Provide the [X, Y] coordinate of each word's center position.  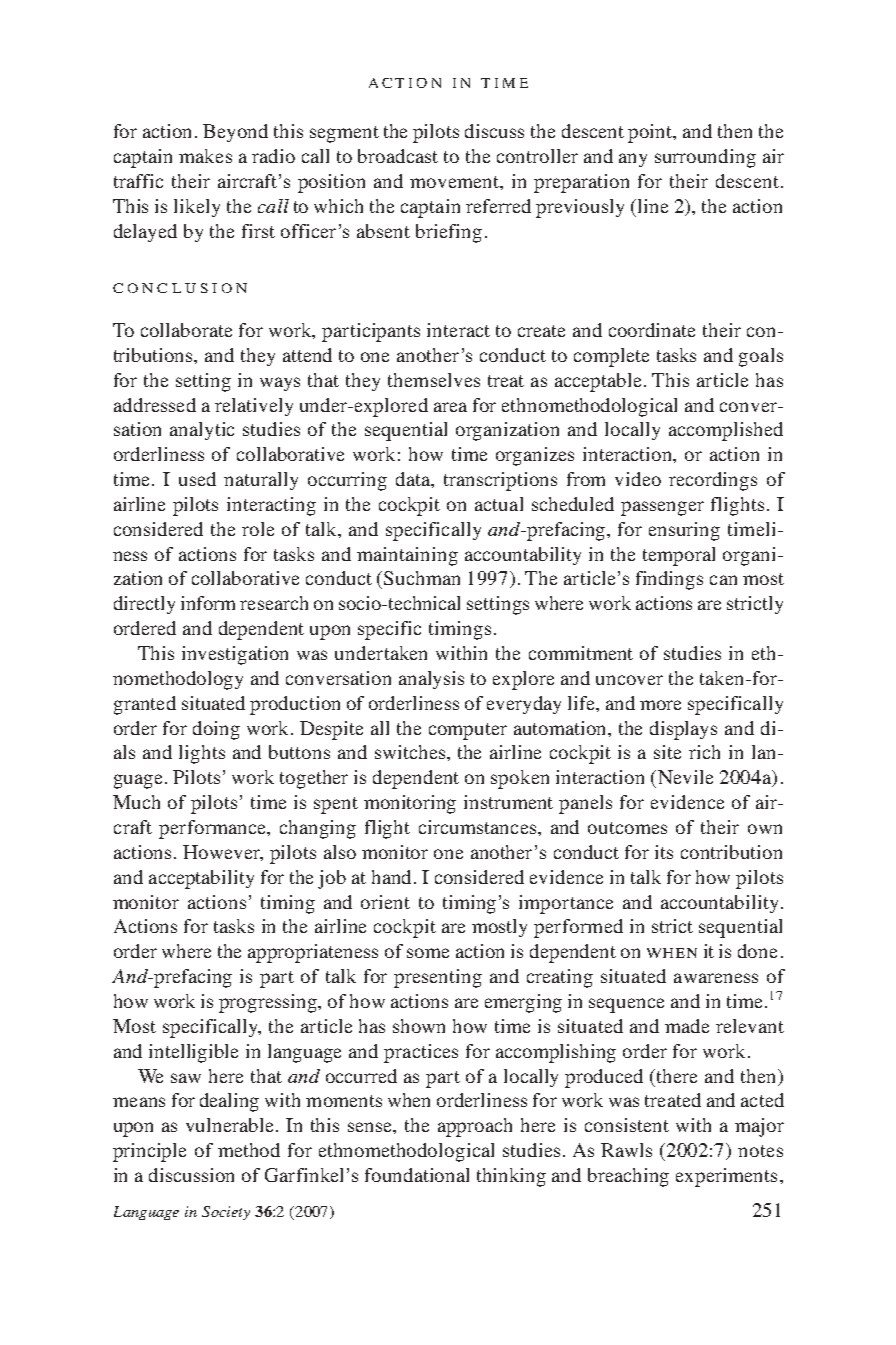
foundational [417, 1175]
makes [205, 156]
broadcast [398, 156]
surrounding [705, 158]
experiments [726, 1177]
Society [226, 1213]
